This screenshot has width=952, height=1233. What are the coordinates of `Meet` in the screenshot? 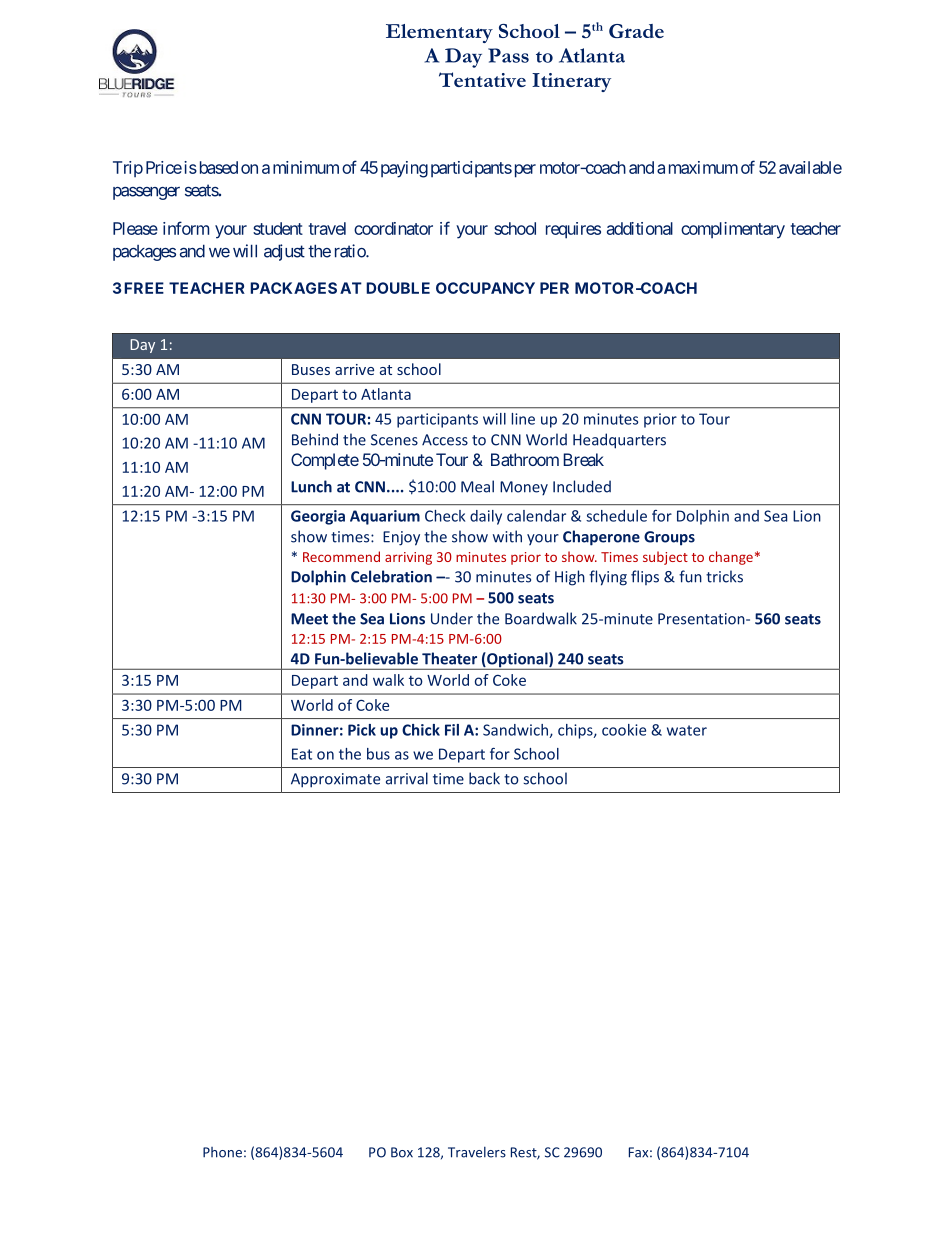 It's located at (309, 619).
